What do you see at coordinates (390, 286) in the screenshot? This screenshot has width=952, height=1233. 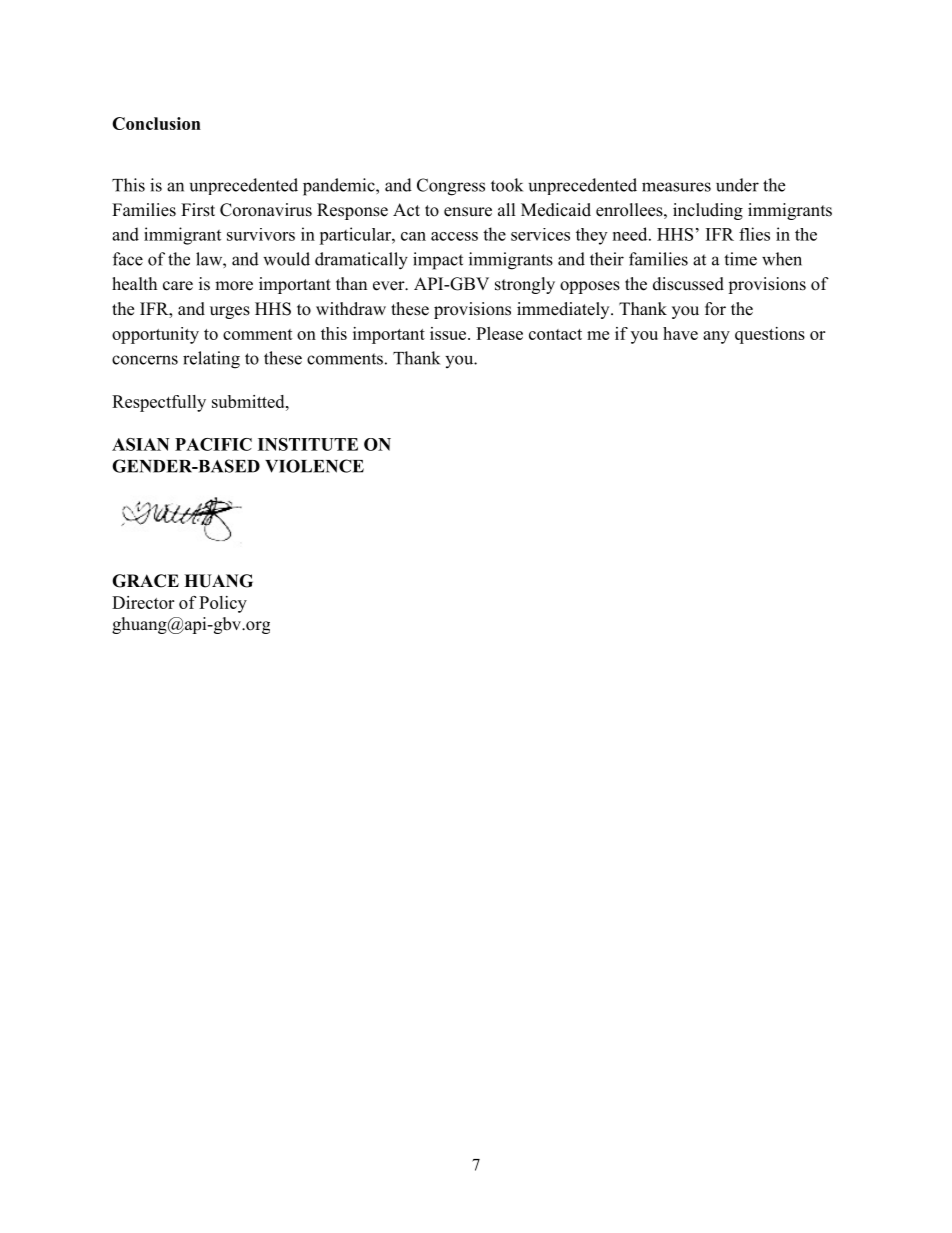 I see `ever` at bounding box center [390, 286].
